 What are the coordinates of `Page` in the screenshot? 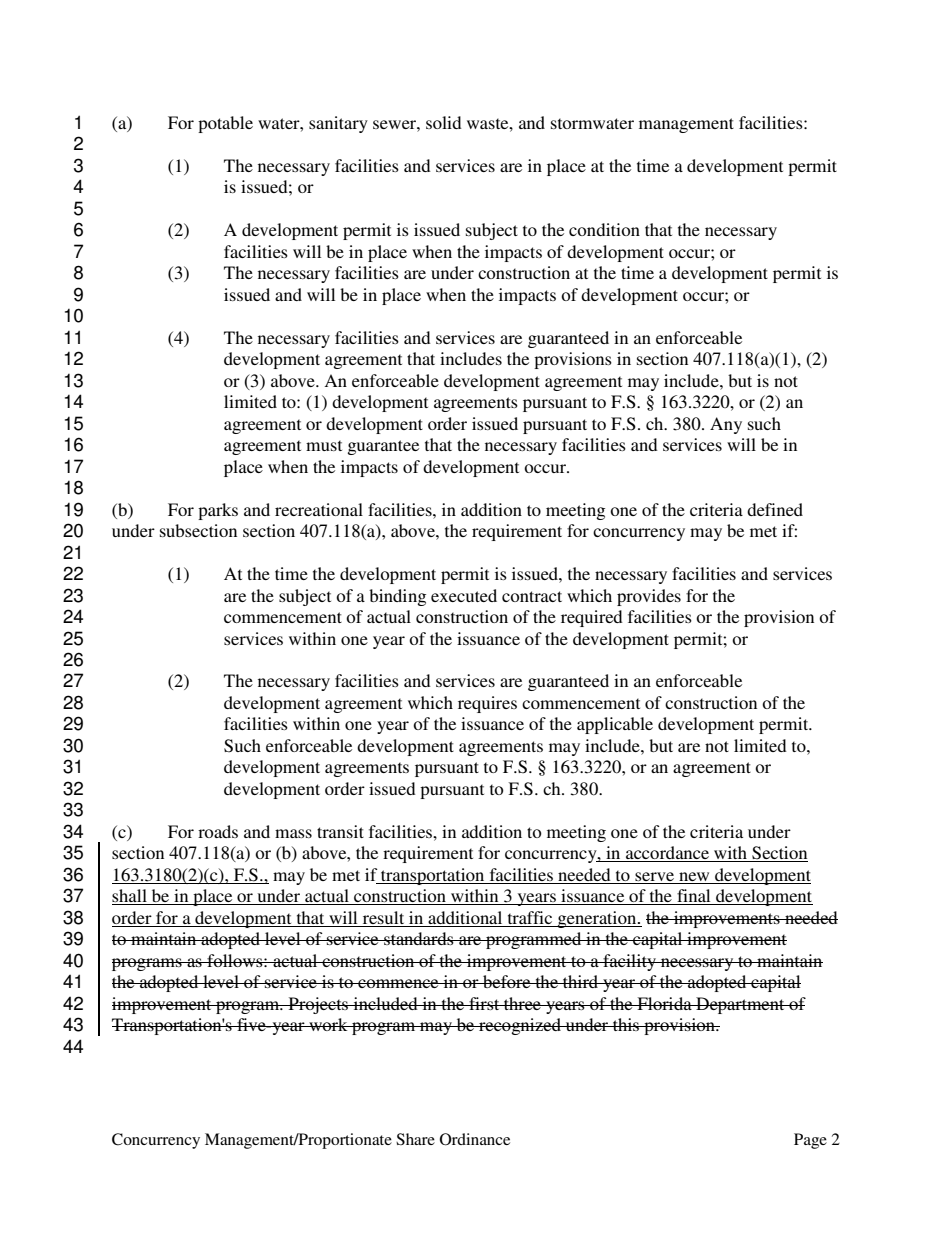 It's located at (810, 1141).
